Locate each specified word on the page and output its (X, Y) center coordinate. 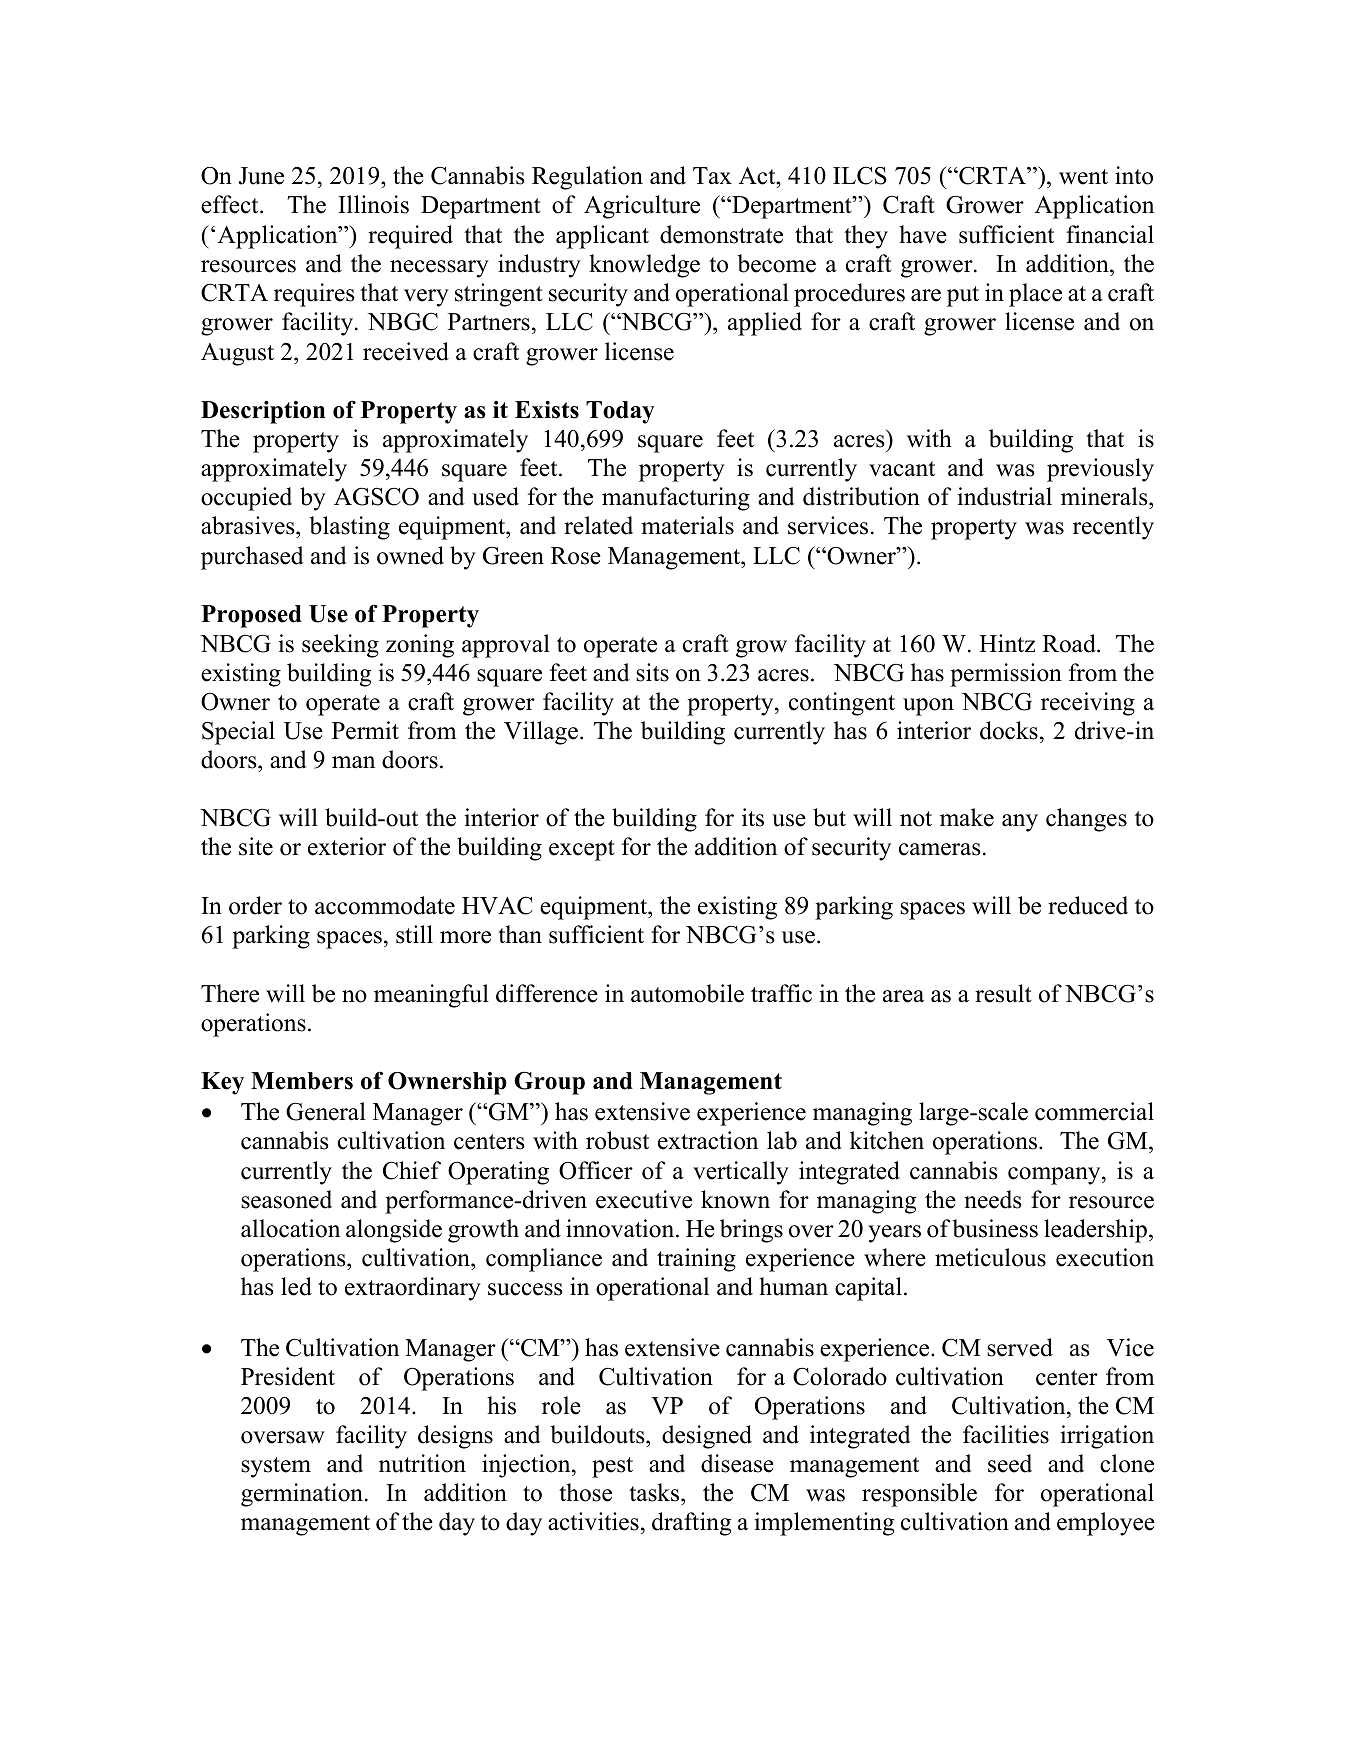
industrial (1005, 496)
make (967, 817)
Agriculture (642, 207)
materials (687, 525)
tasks (655, 1492)
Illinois (373, 204)
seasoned (286, 1199)
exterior (347, 846)
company (1055, 1176)
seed (1010, 1463)
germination (303, 1495)
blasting (349, 528)
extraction (708, 1140)
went (1083, 177)
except (582, 850)
